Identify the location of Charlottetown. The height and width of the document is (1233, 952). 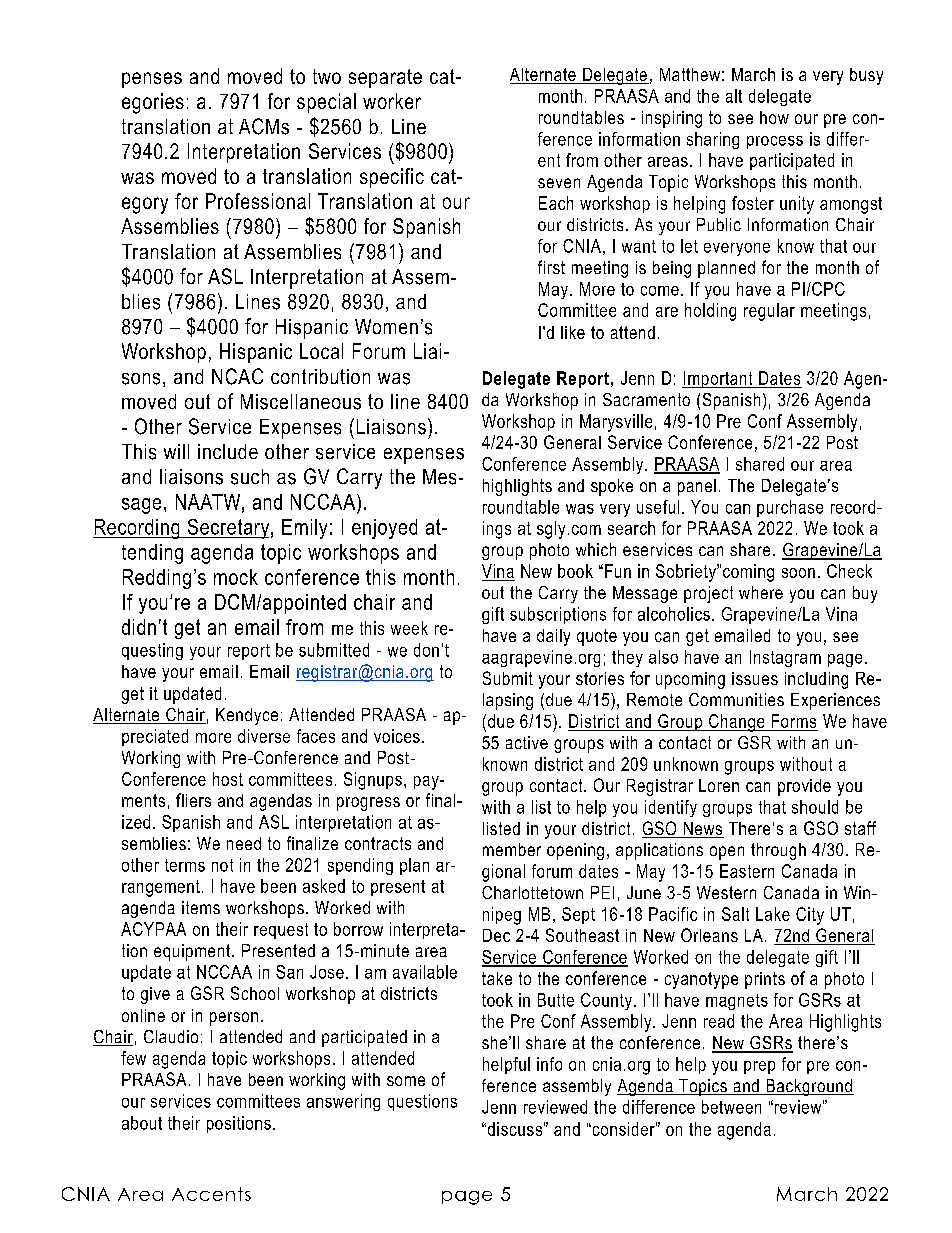
(532, 892).
